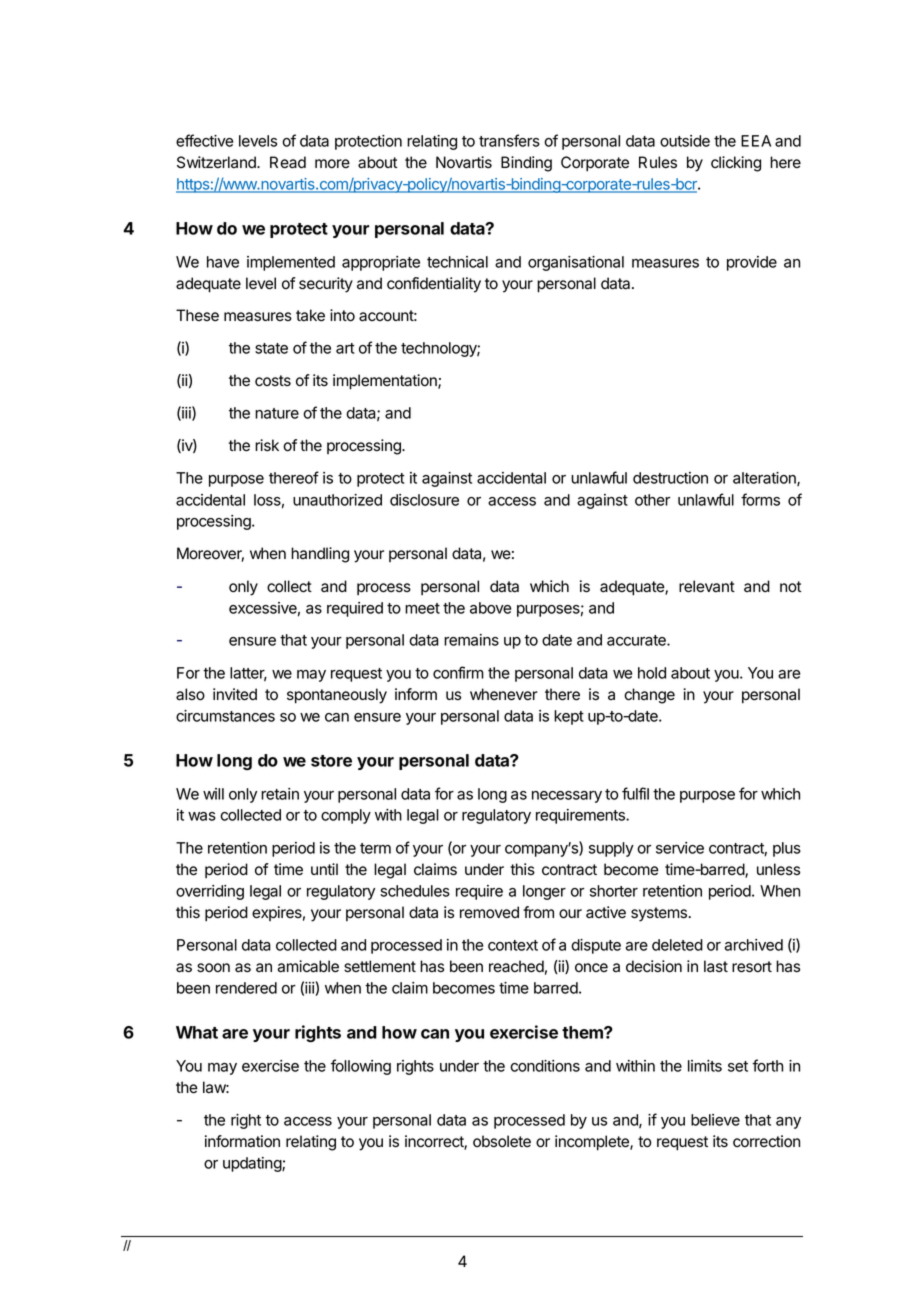  I want to click on updating, so click(253, 1164).
